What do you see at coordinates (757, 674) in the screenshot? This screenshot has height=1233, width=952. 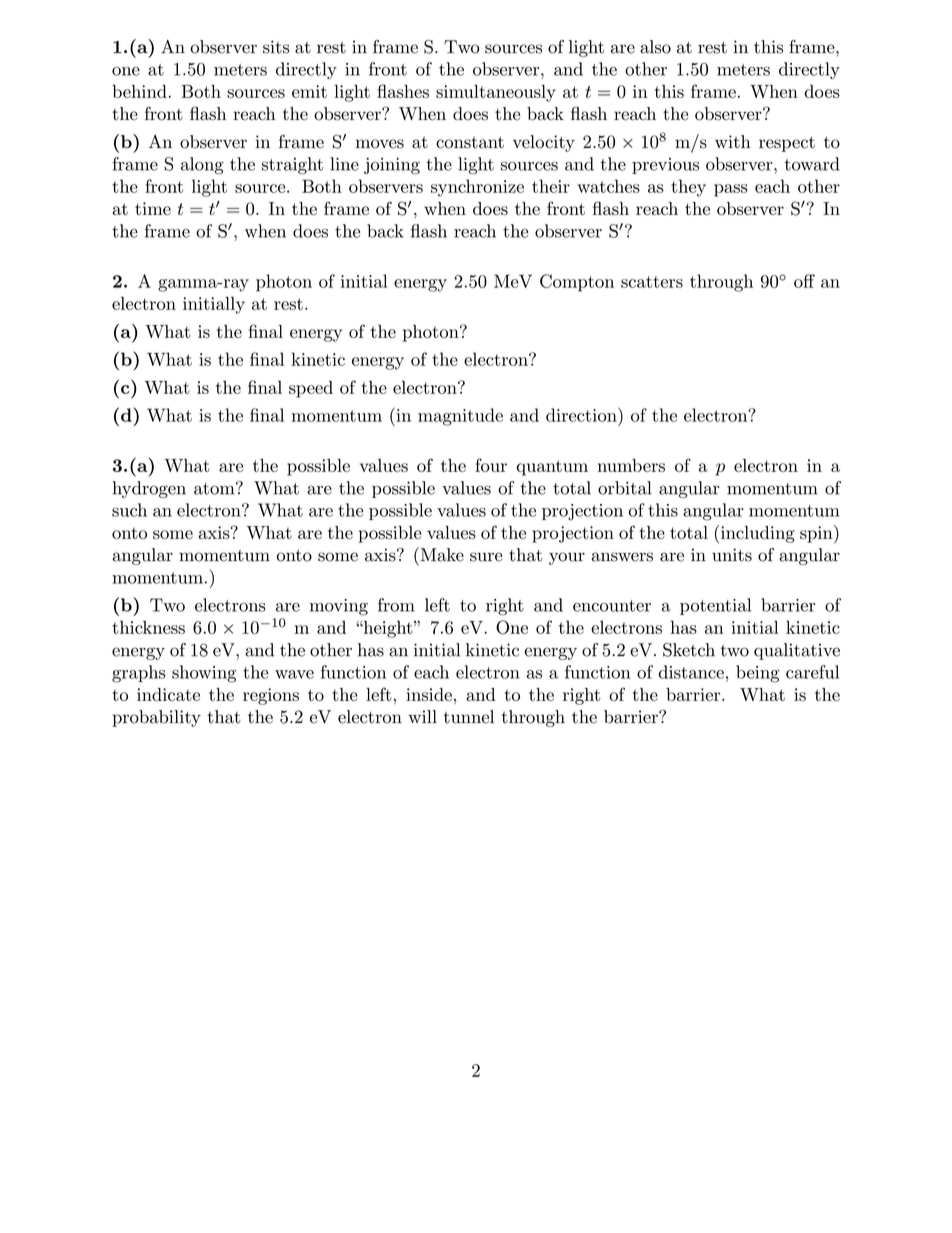 I see `being` at bounding box center [757, 674].
